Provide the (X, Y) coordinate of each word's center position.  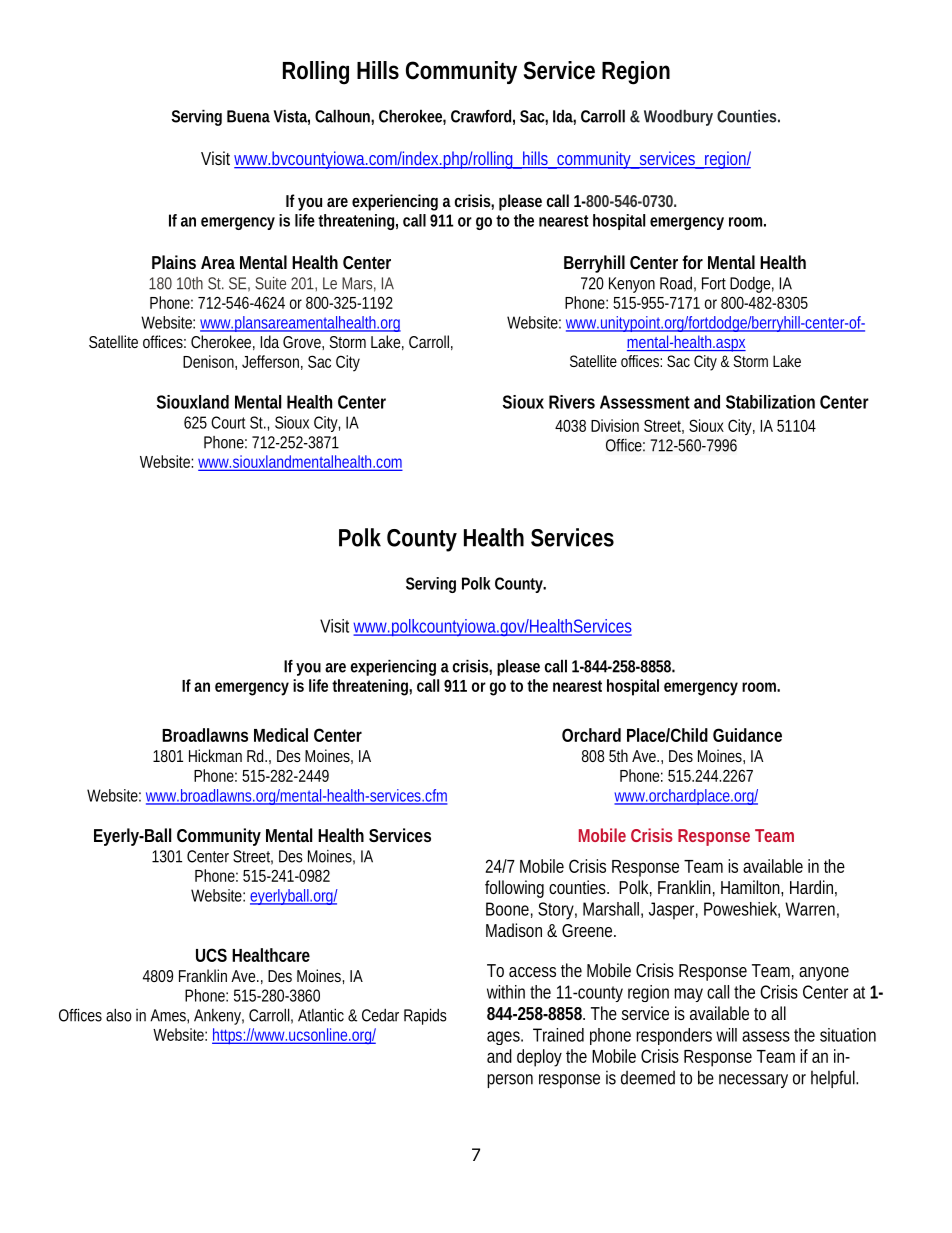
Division (615, 425)
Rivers (572, 402)
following (514, 889)
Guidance (747, 735)
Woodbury (678, 118)
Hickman (215, 755)
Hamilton (751, 887)
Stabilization (770, 402)
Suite (270, 283)
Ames (169, 1015)
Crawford (481, 116)
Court (228, 422)
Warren (810, 909)
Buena (248, 116)
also (119, 1015)
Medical (281, 735)
